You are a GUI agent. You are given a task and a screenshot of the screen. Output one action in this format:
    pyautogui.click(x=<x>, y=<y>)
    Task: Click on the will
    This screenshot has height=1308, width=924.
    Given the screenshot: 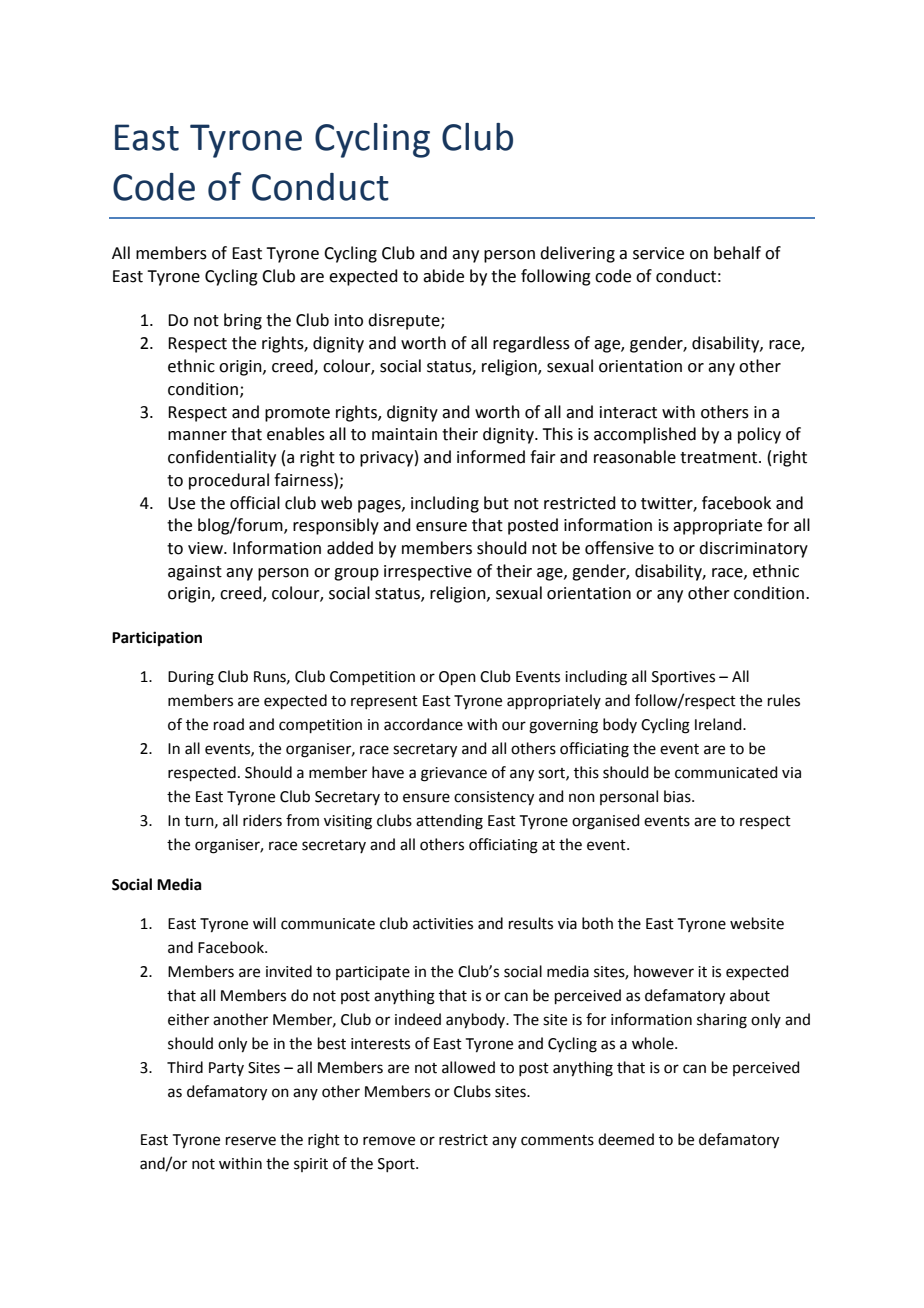 What is the action you would take?
    pyautogui.click(x=264, y=923)
